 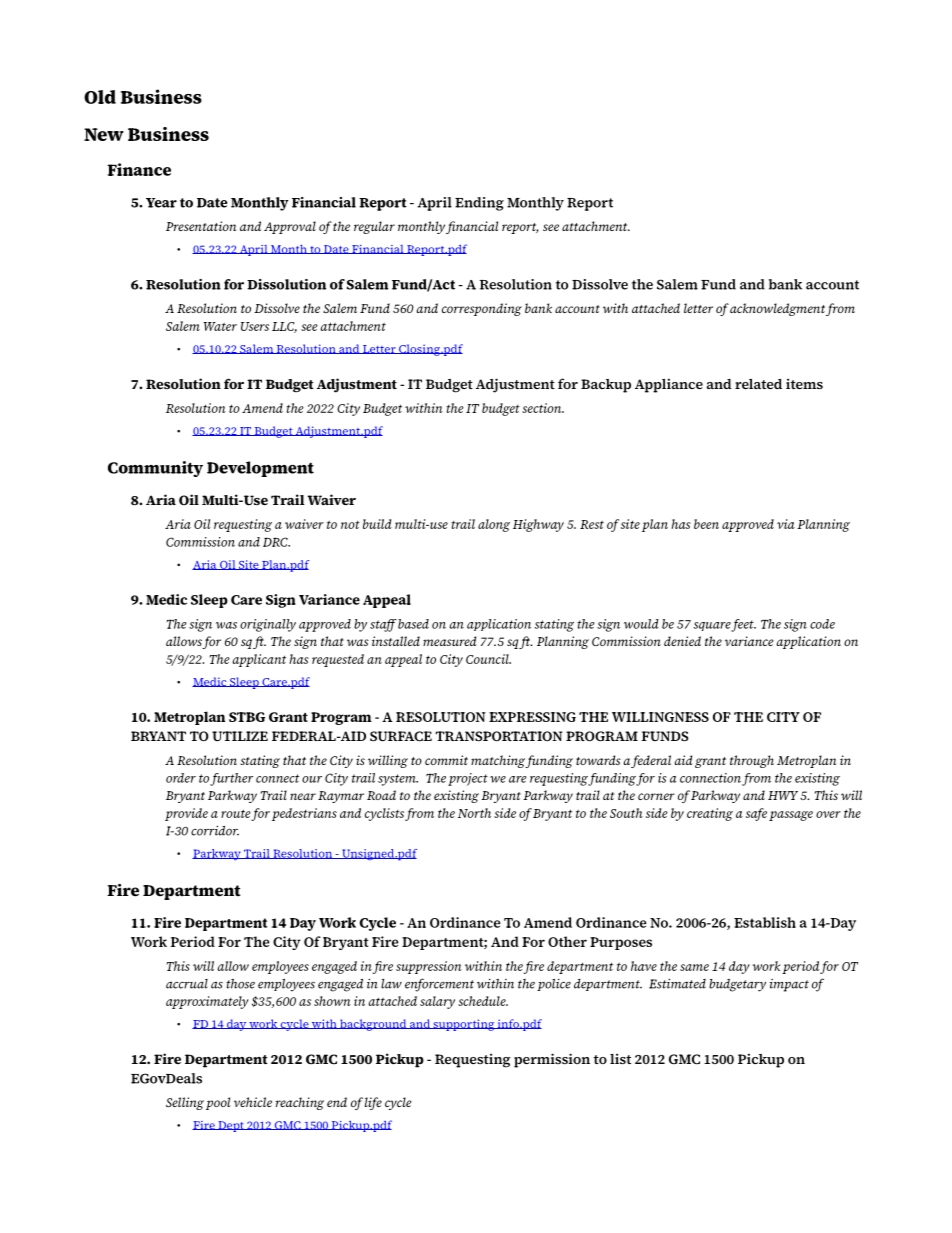 I want to click on corridor, so click(x=215, y=830).
